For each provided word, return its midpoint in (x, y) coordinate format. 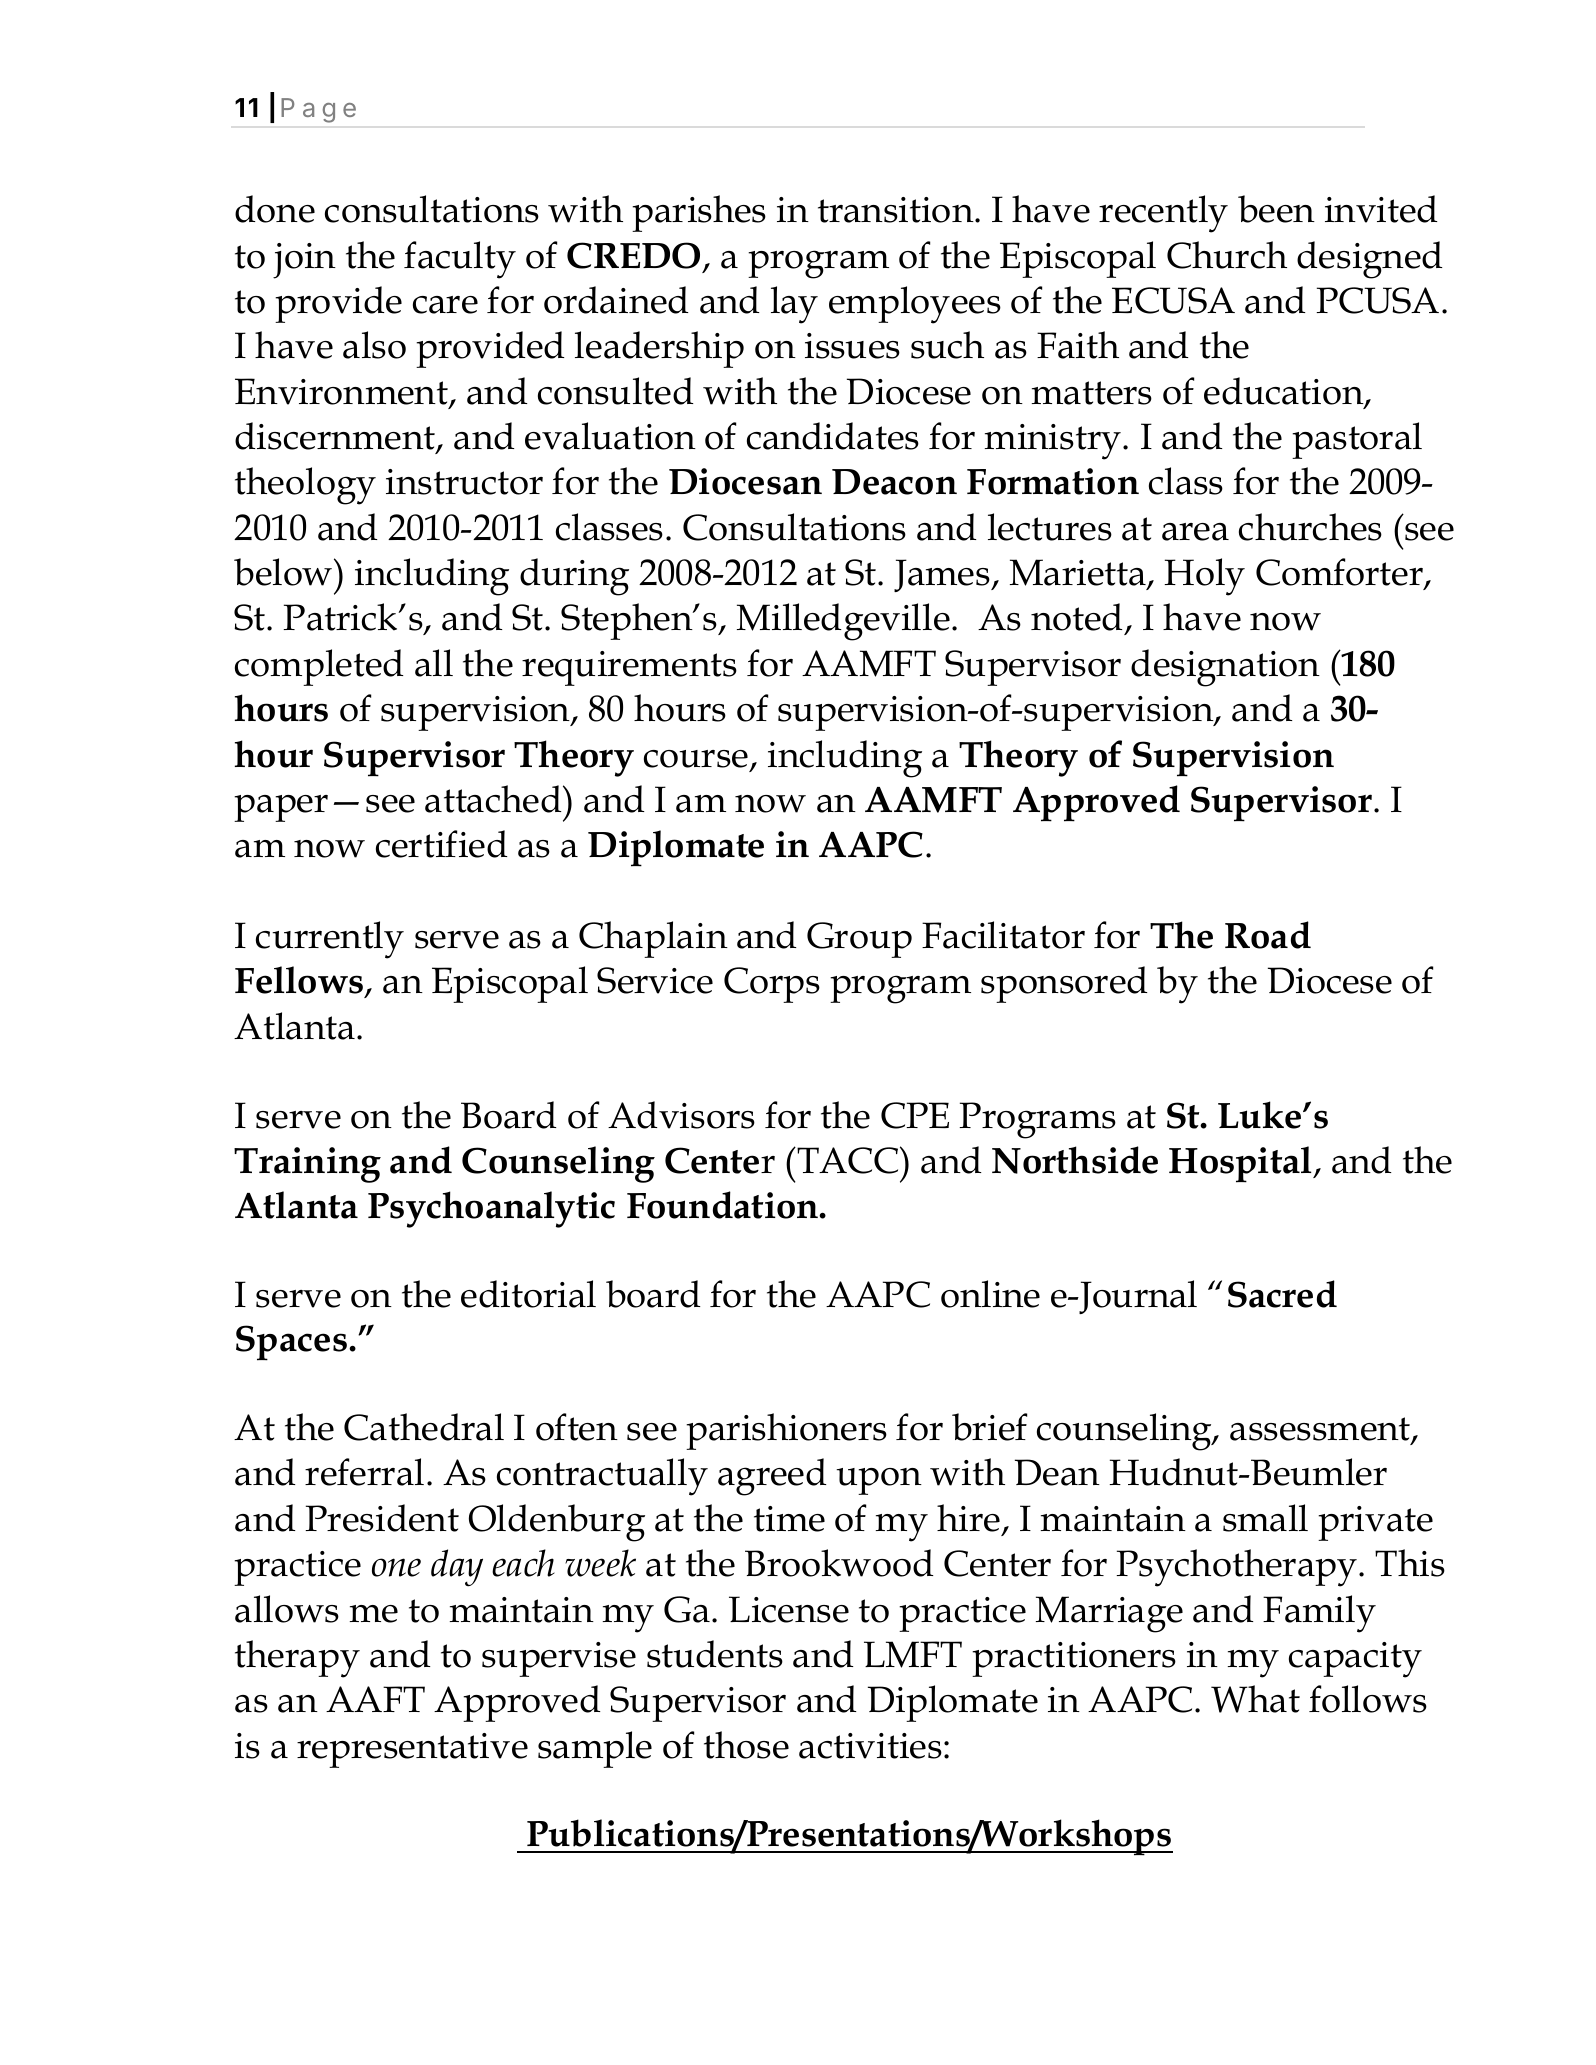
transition (897, 210)
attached (494, 799)
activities (870, 1746)
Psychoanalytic (491, 1209)
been (1276, 209)
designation (1225, 668)
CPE (915, 1115)
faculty (460, 260)
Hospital (1241, 1164)
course (697, 760)
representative (412, 1750)
